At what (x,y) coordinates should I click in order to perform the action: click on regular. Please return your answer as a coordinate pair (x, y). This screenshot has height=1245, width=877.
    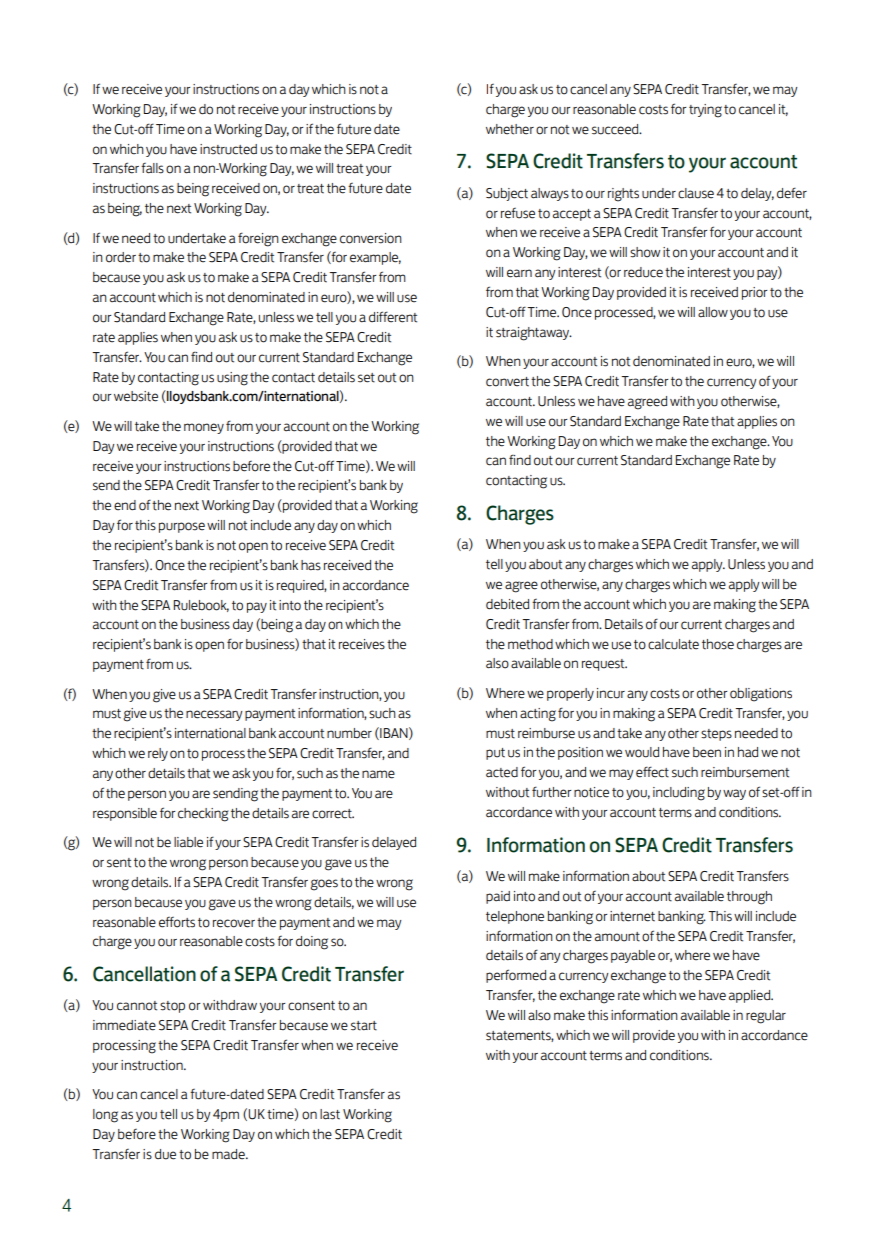
    Looking at the image, I should click on (766, 1017).
